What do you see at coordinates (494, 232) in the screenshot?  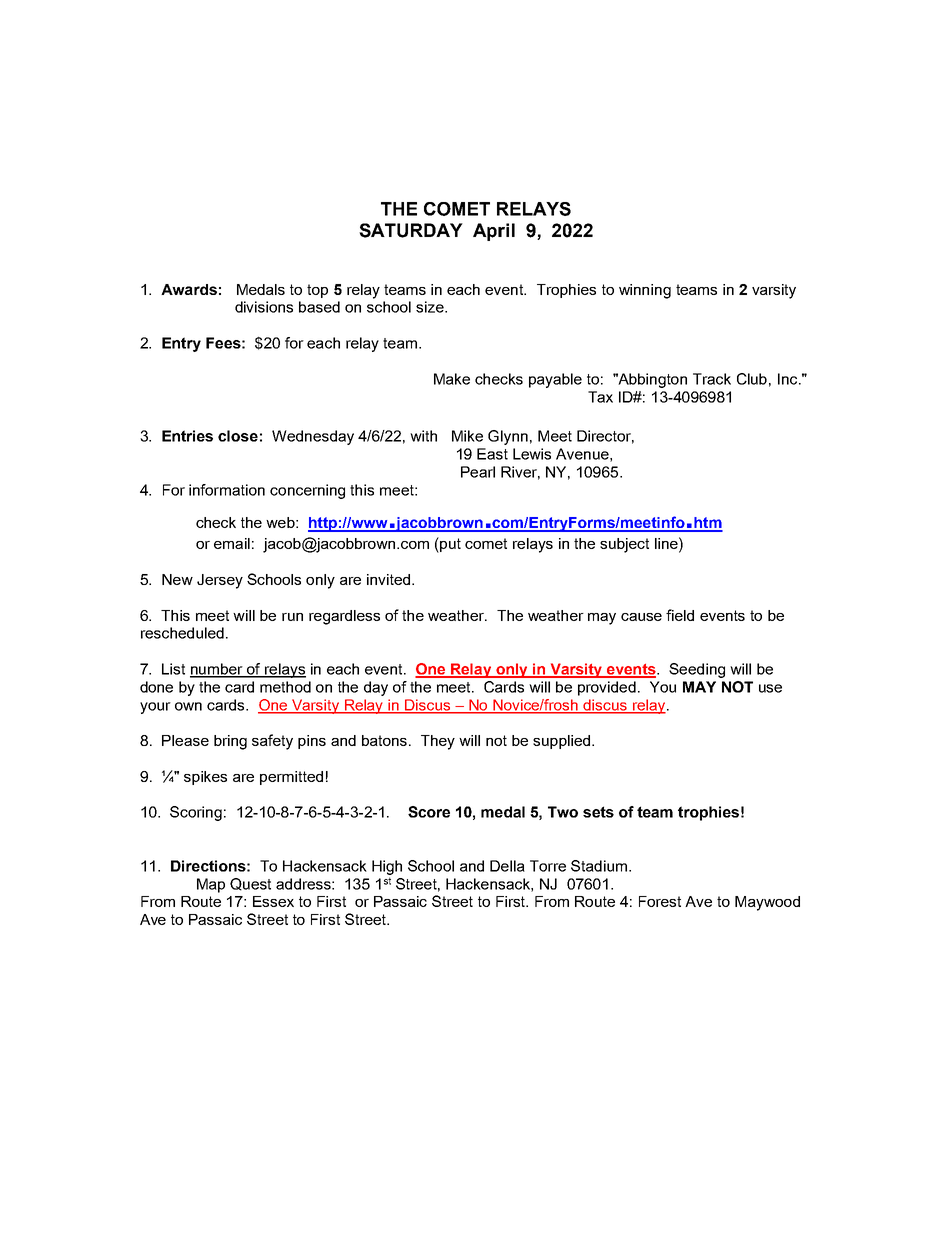 I see `April` at bounding box center [494, 232].
